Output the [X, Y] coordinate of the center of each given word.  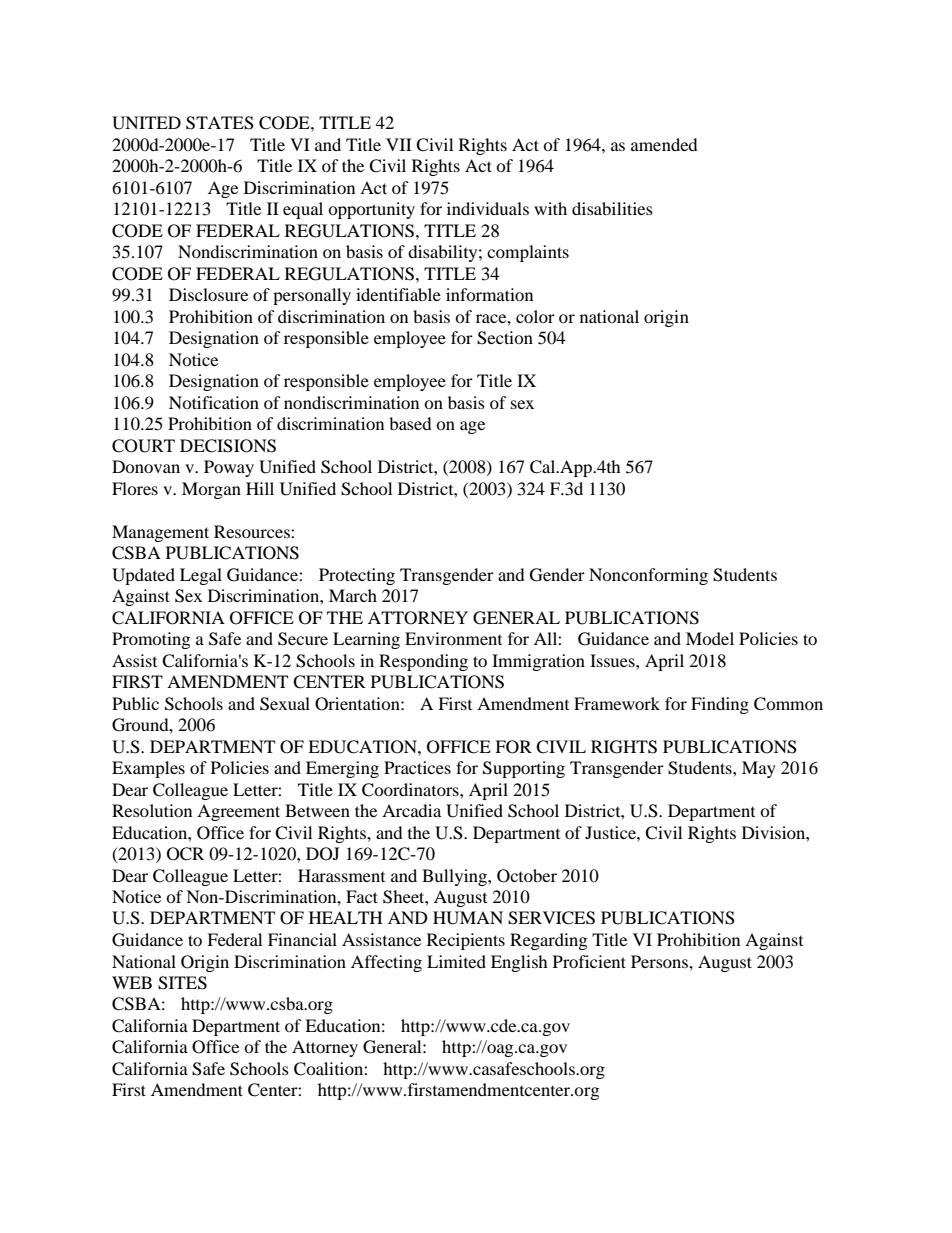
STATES [220, 123]
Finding [720, 705]
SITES [182, 983]
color [535, 316]
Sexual [285, 704]
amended [664, 144]
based [410, 423]
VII [399, 144]
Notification [214, 402]
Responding [423, 662]
